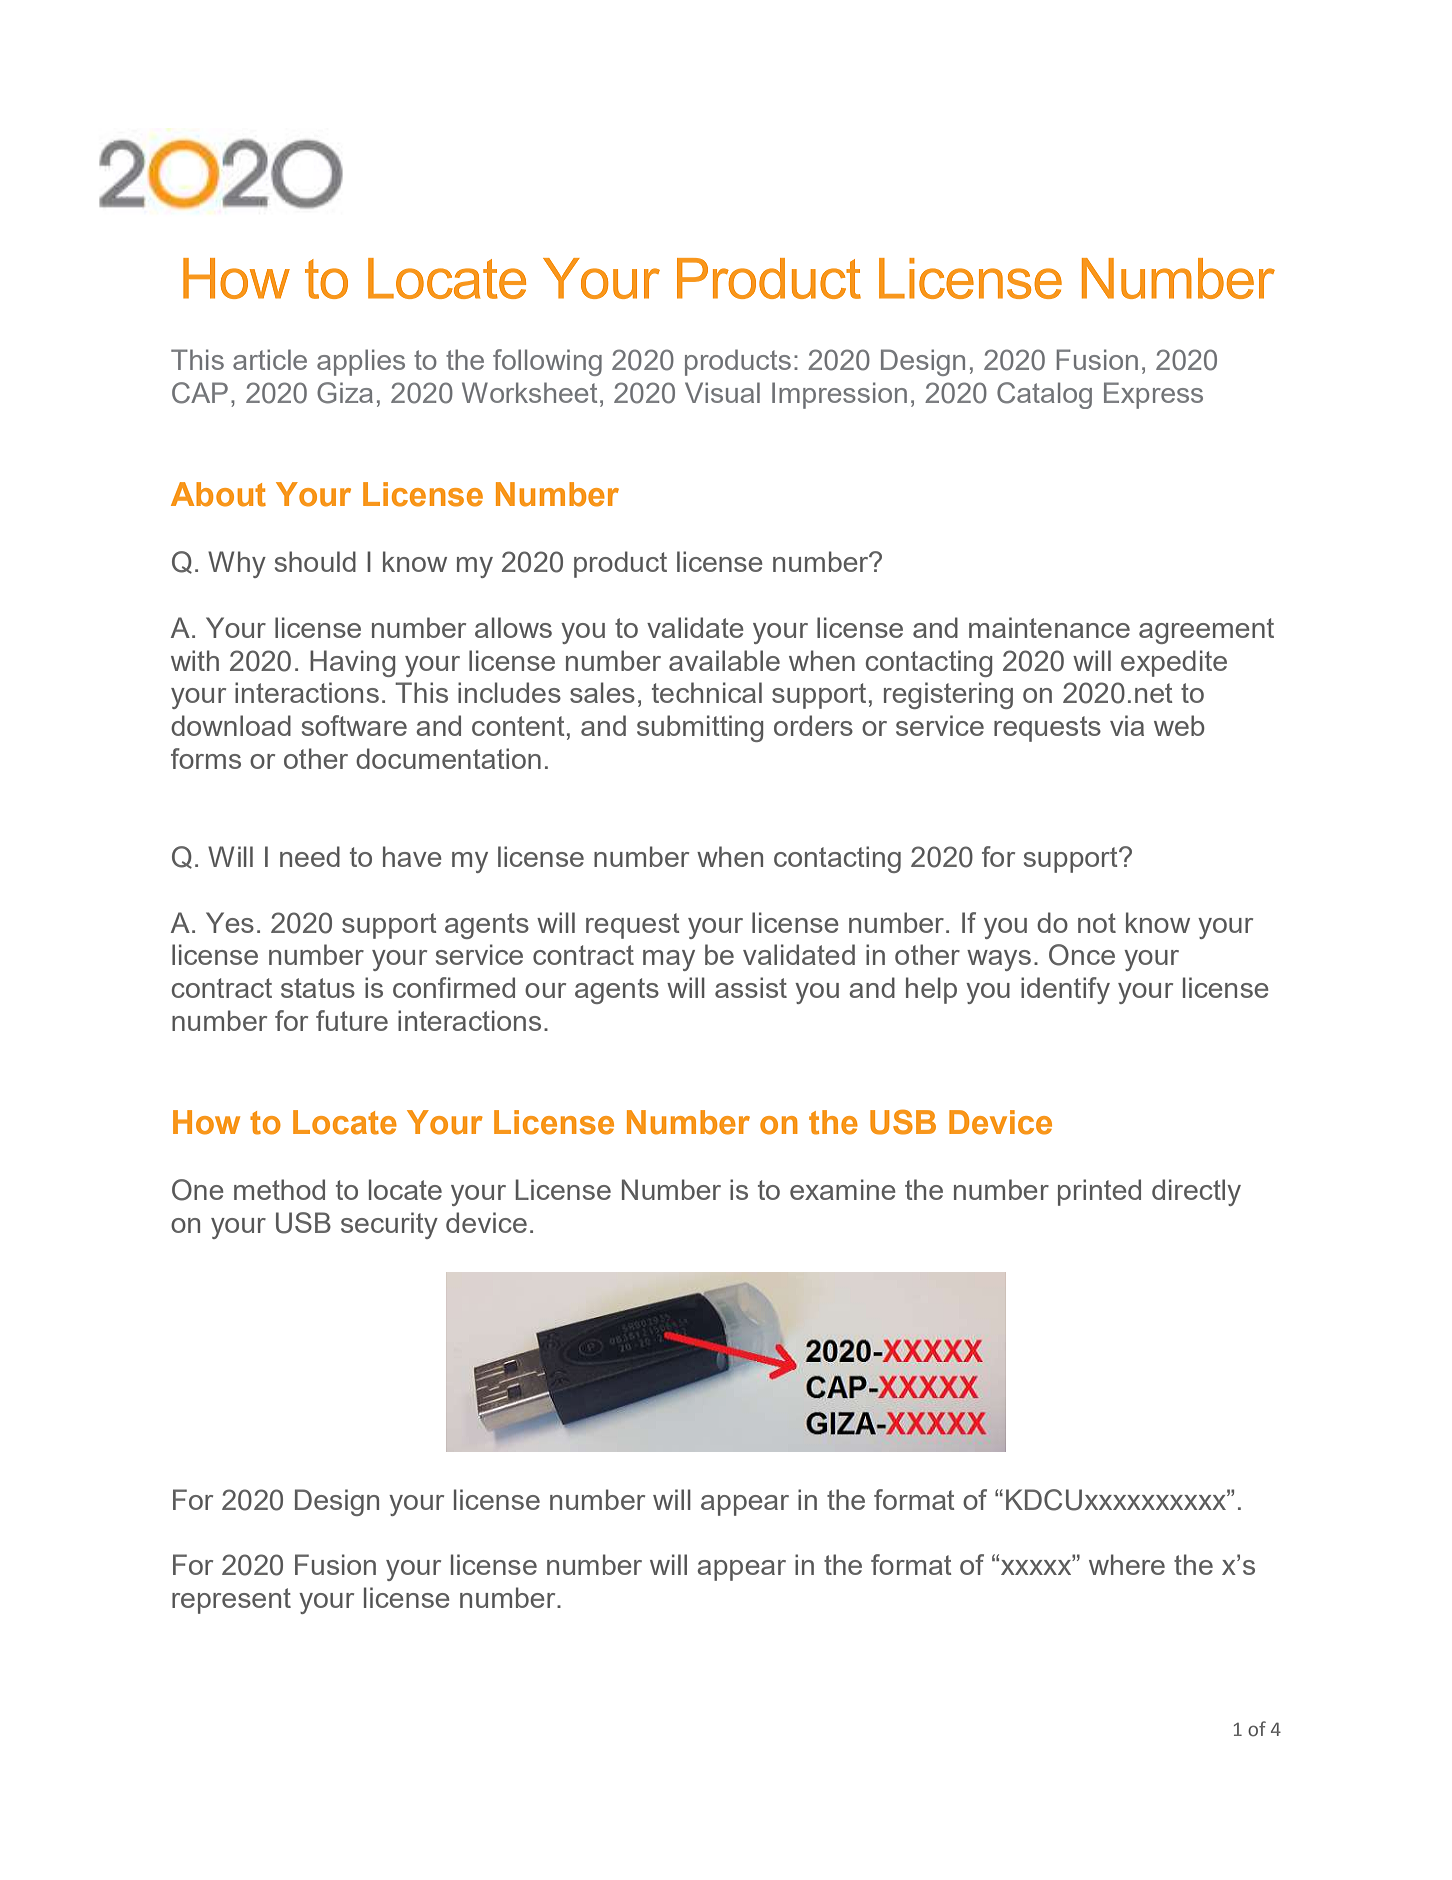  I want to click on Giza, so click(345, 393).
